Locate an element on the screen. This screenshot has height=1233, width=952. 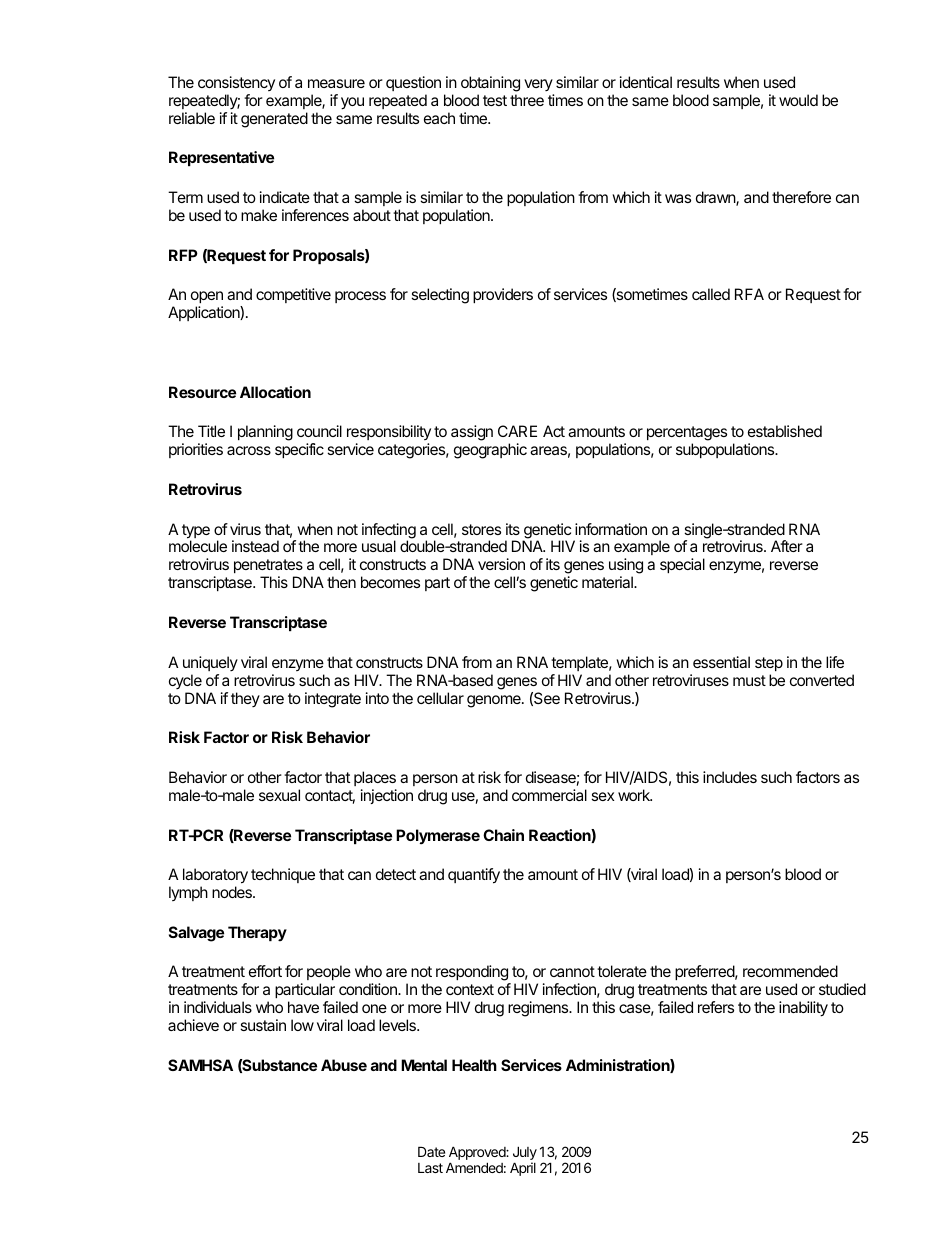
inability is located at coordinates (803, 1009).
